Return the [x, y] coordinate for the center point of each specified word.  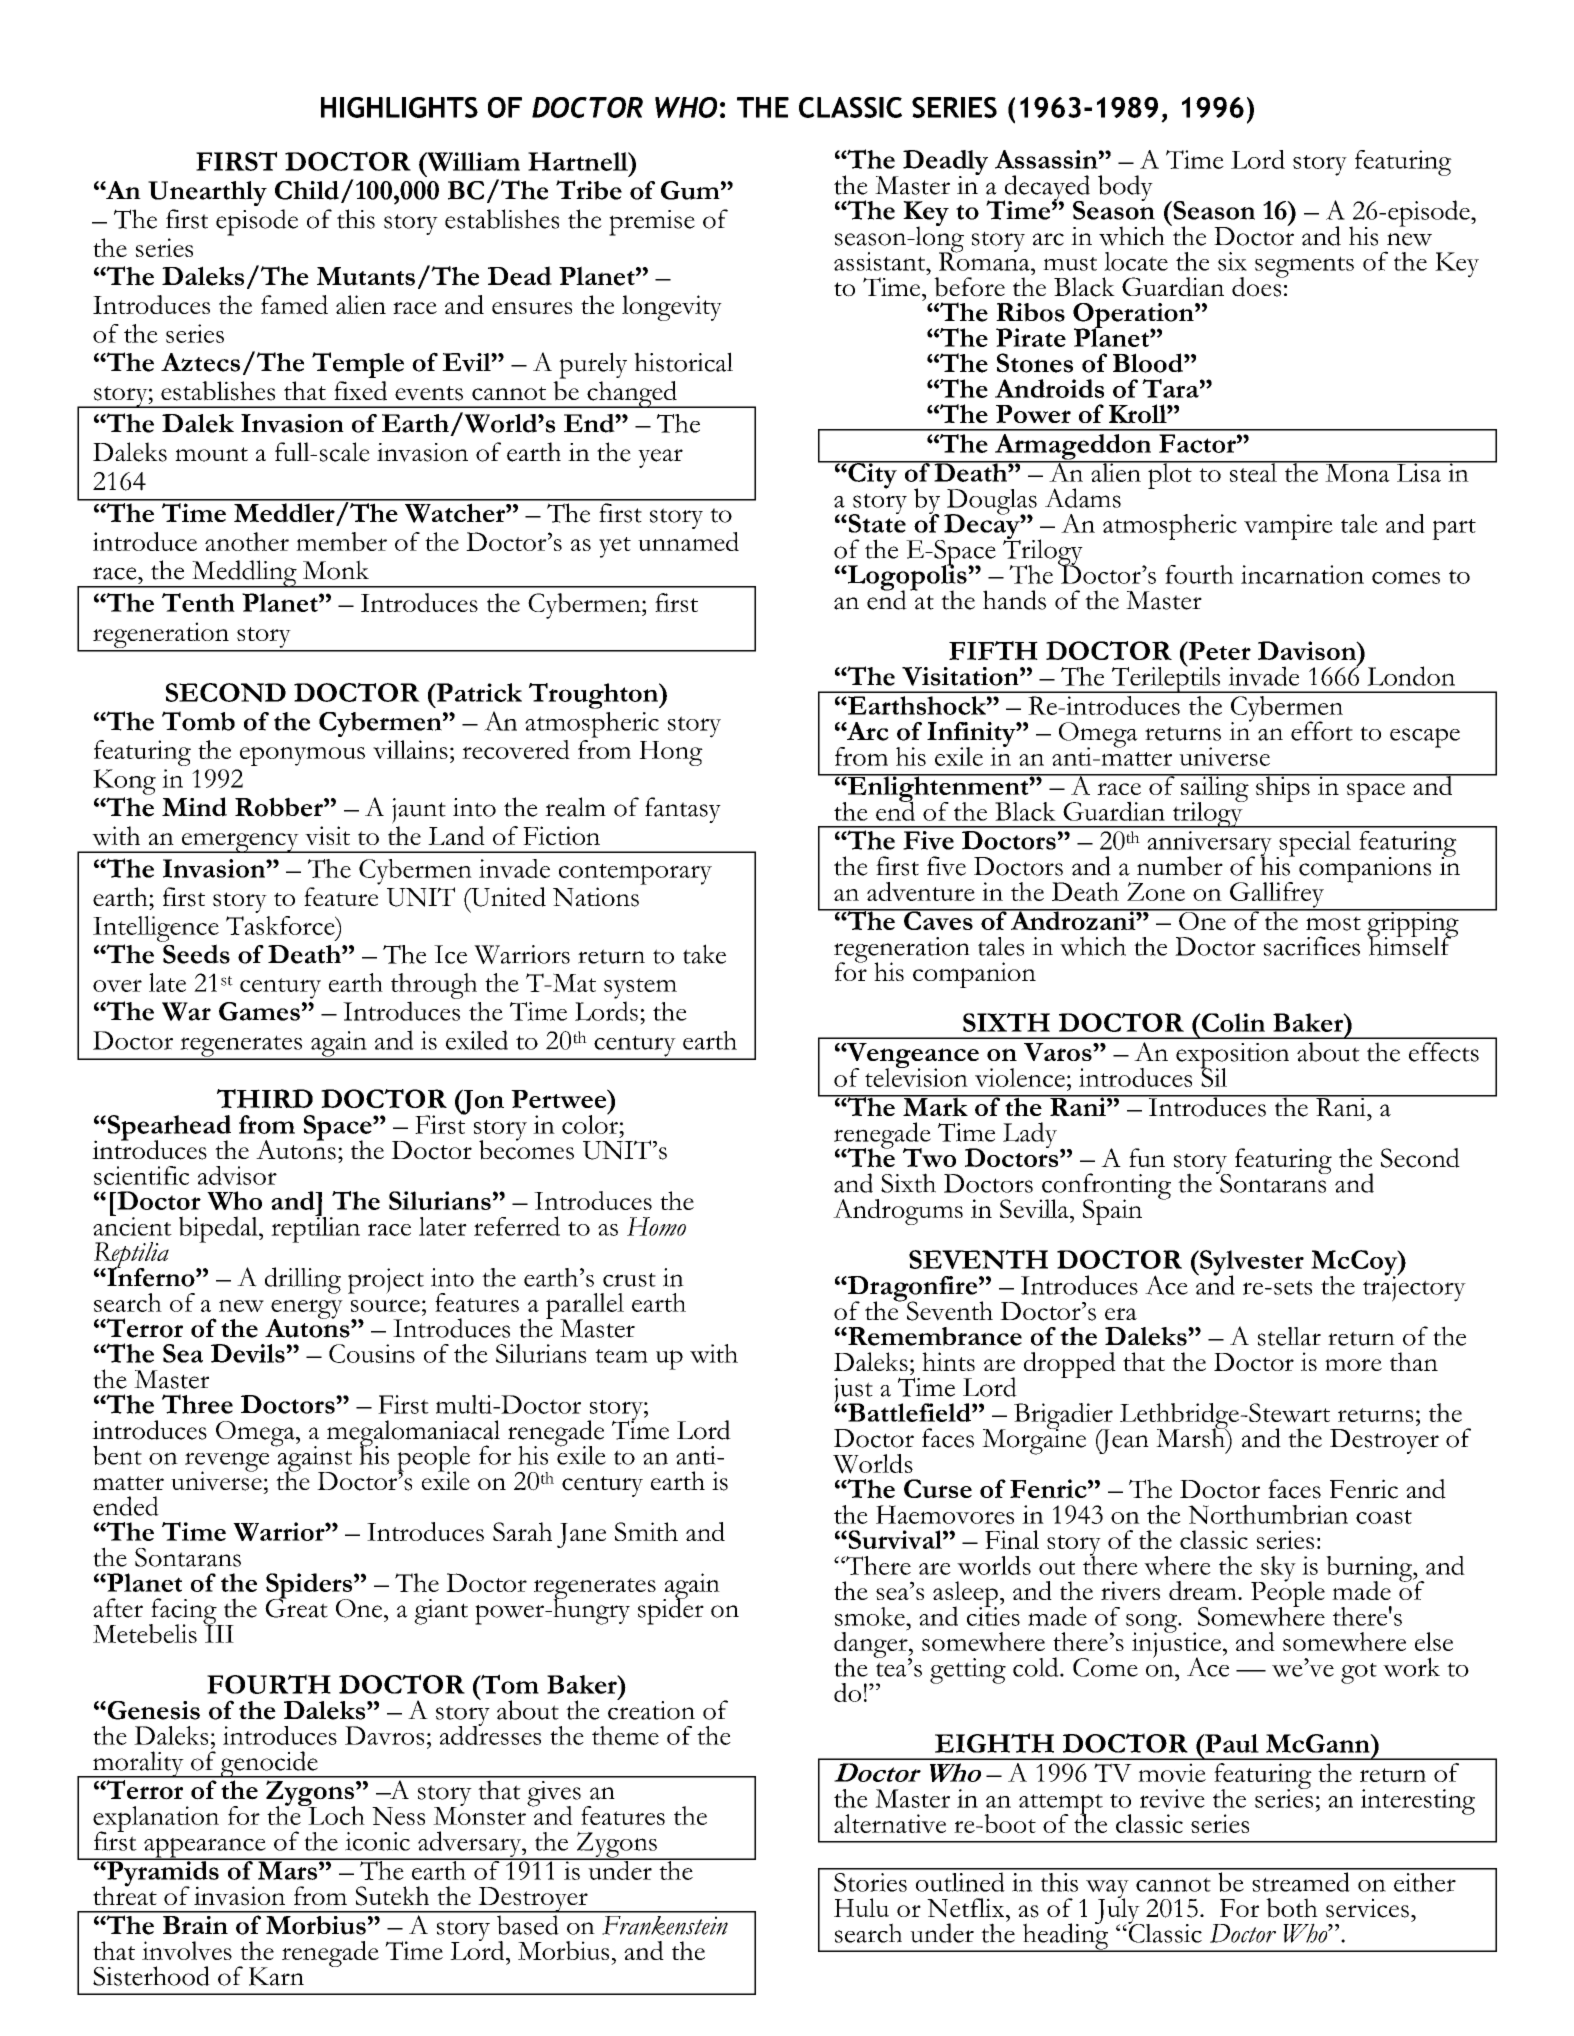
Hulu [861, 1907]
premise [652, 223]
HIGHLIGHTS [399, 107]
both [1292, 1908]
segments [1304, 267]
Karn [276, 1976]
